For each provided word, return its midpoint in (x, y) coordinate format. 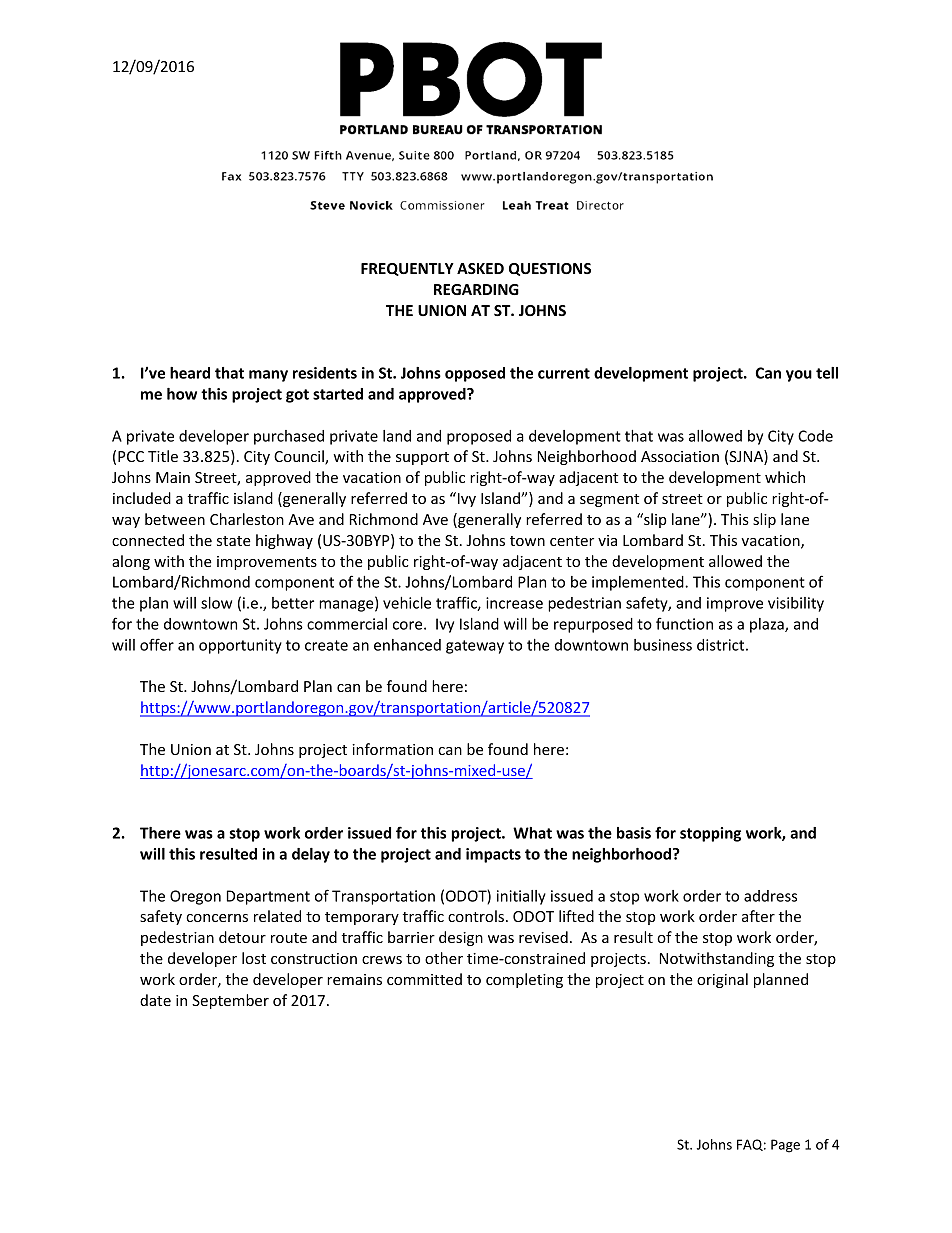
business (663, 645)
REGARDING (476, 289)
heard (190, 373)
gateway (475, 647)
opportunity (240, 646)
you (799, 376)
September (230, 1001)
